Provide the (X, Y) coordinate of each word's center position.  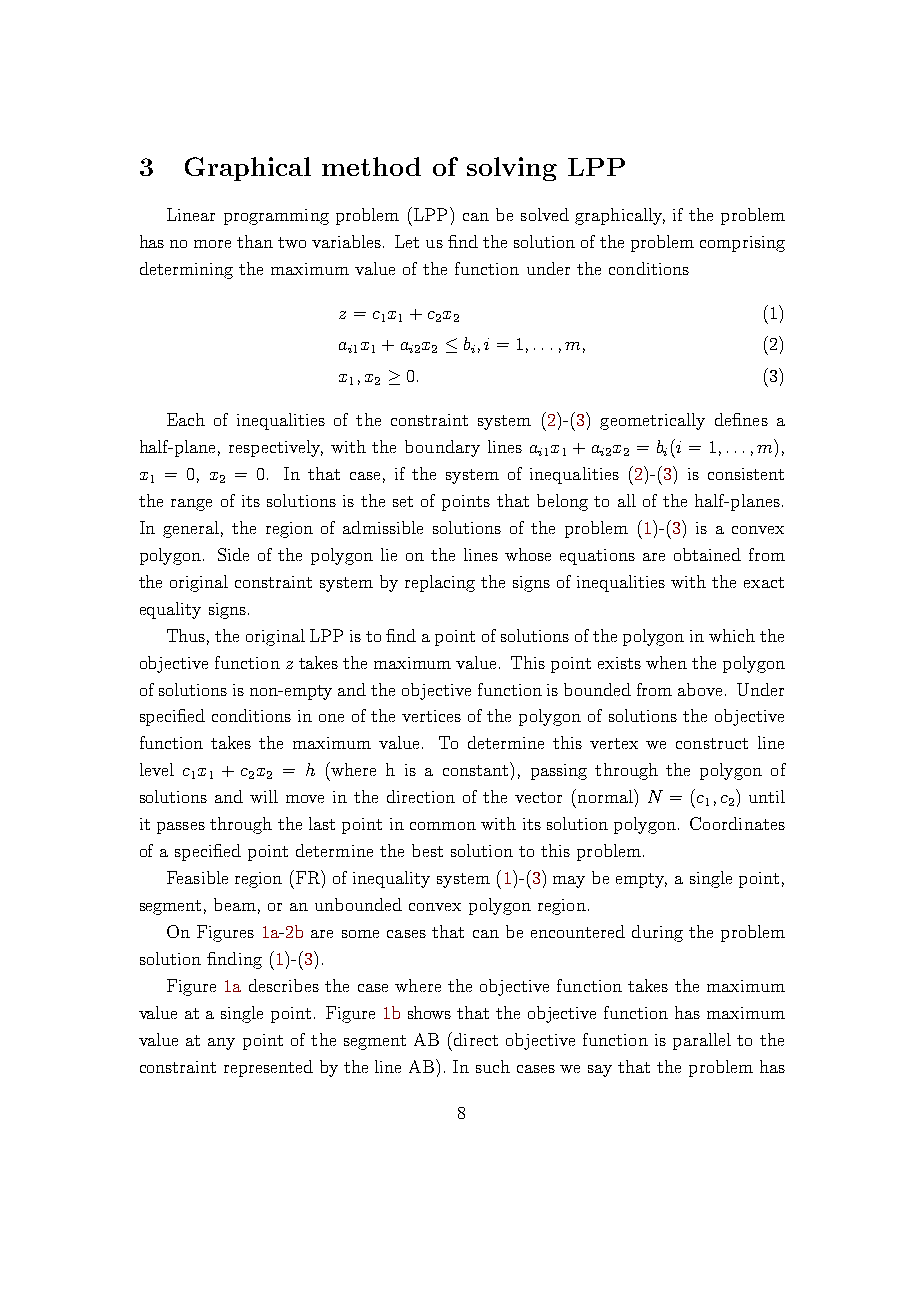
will (264, 796)
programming (276, 217)
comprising (742, 244)
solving (512, 169)
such (493, 1066)
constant (475, 770)
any (221, 1044)
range (191, 505)
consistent (746, 474)
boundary (442, 448)
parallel (702, 1041)
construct (712, 743)
